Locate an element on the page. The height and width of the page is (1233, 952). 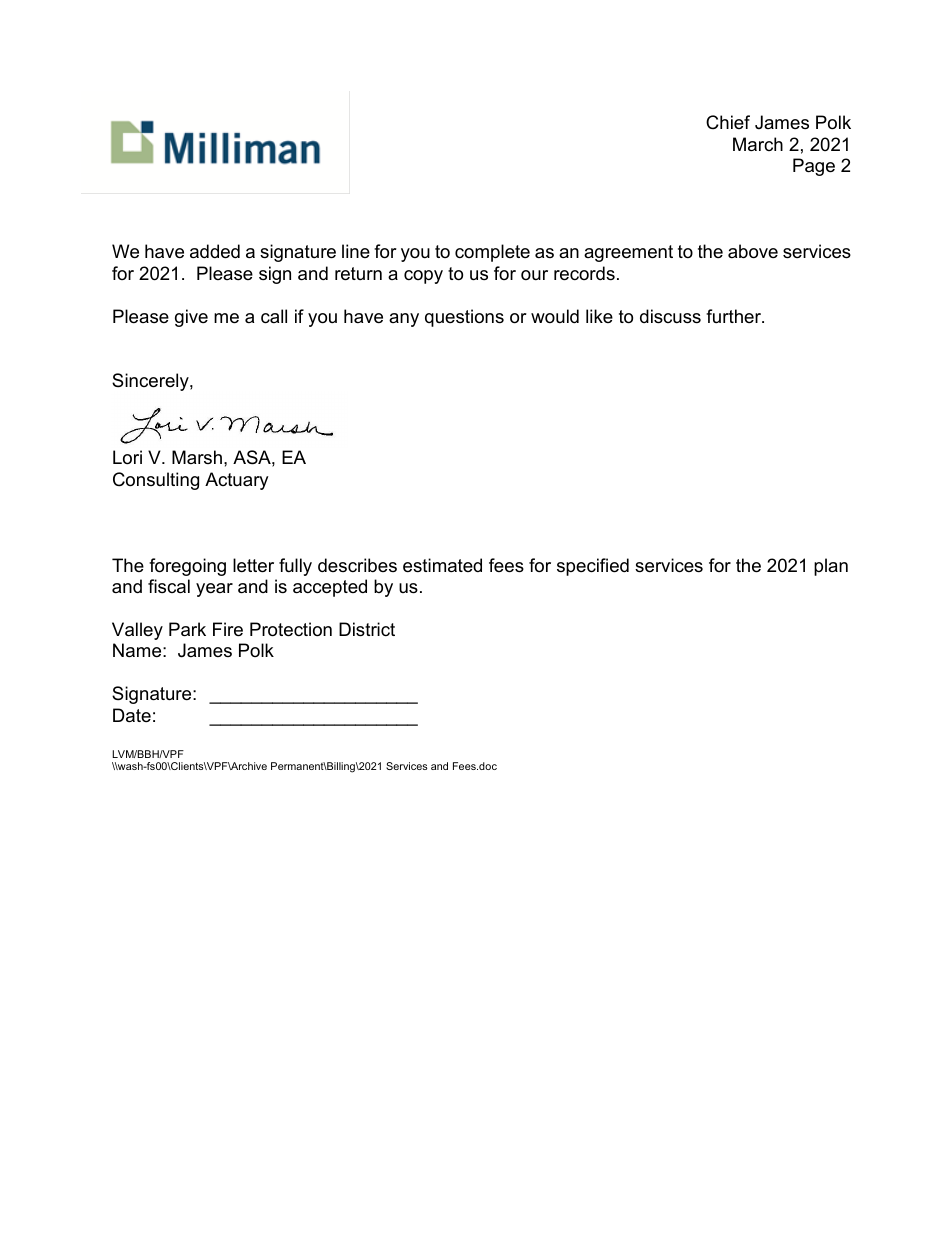
District is located at coordinates (367, 629).
